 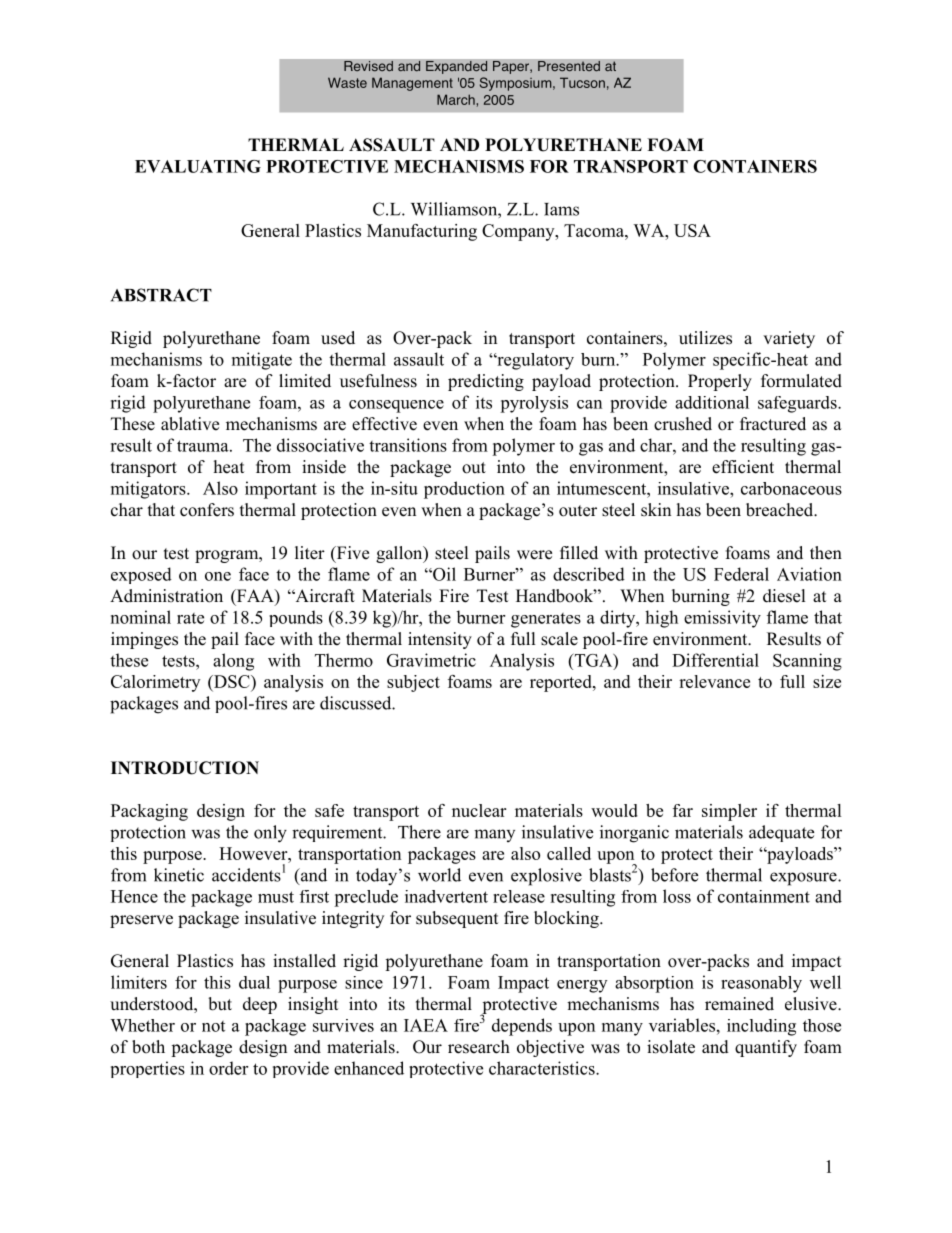 What do you see at coordinates (198, 166) in the screenshot?
I see `EVALUATING` at bounding box center [198, 166].
